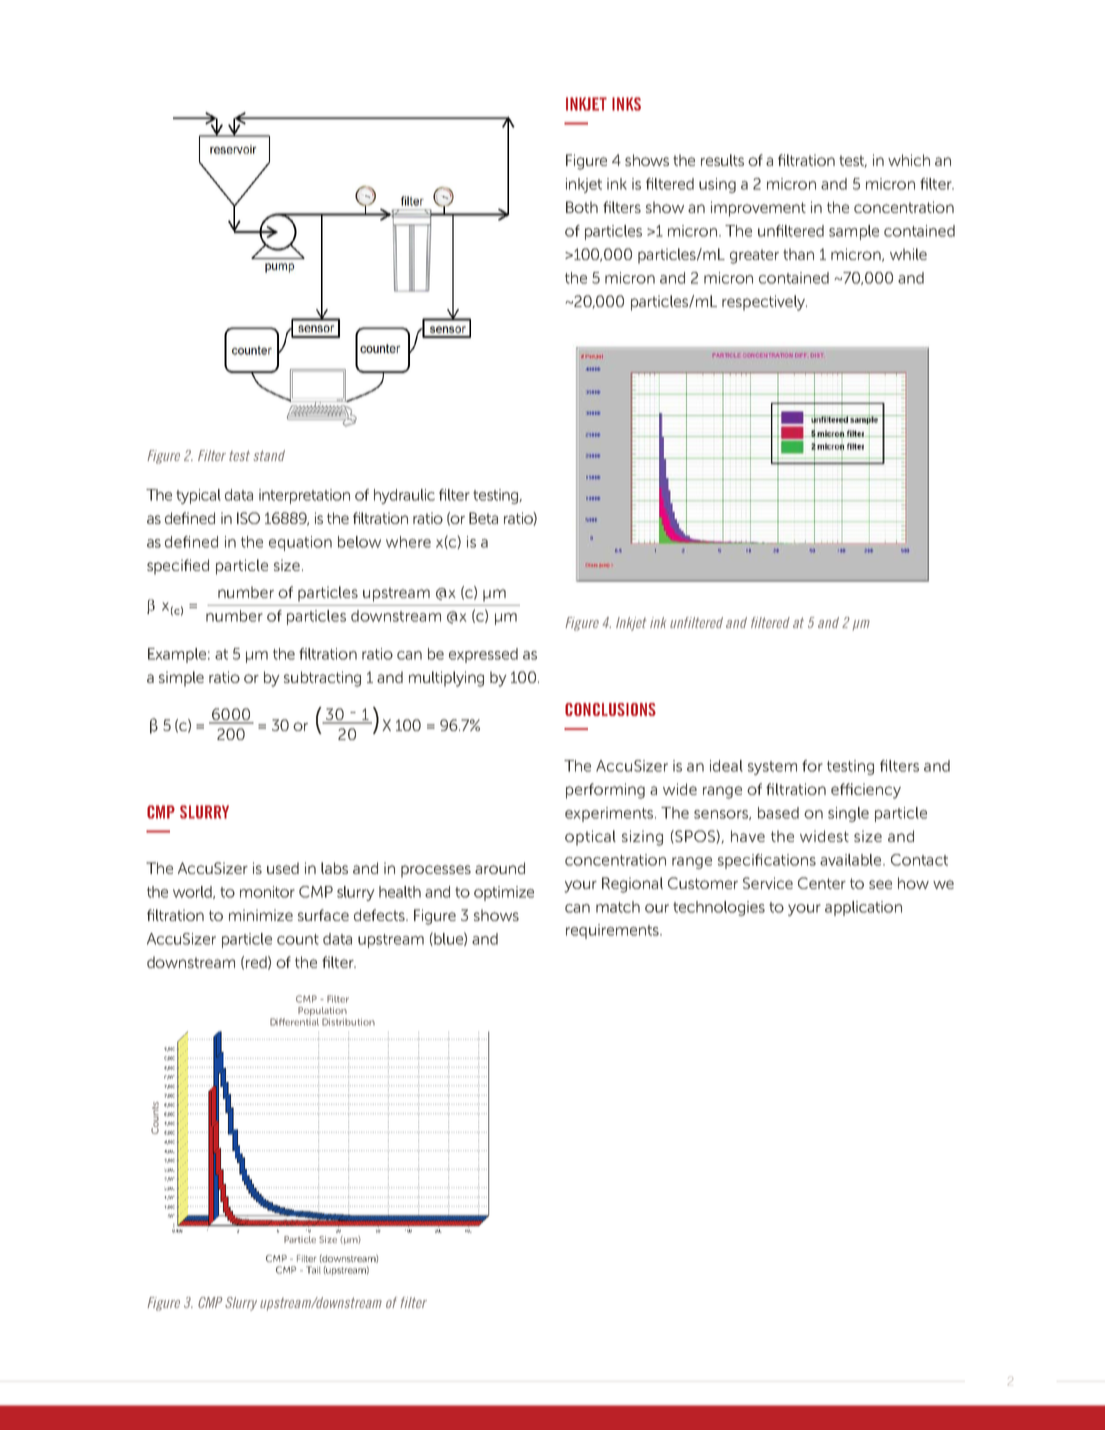  Describe the element at coordinates (703, 883) in the image. I see `Customer` at that location.
